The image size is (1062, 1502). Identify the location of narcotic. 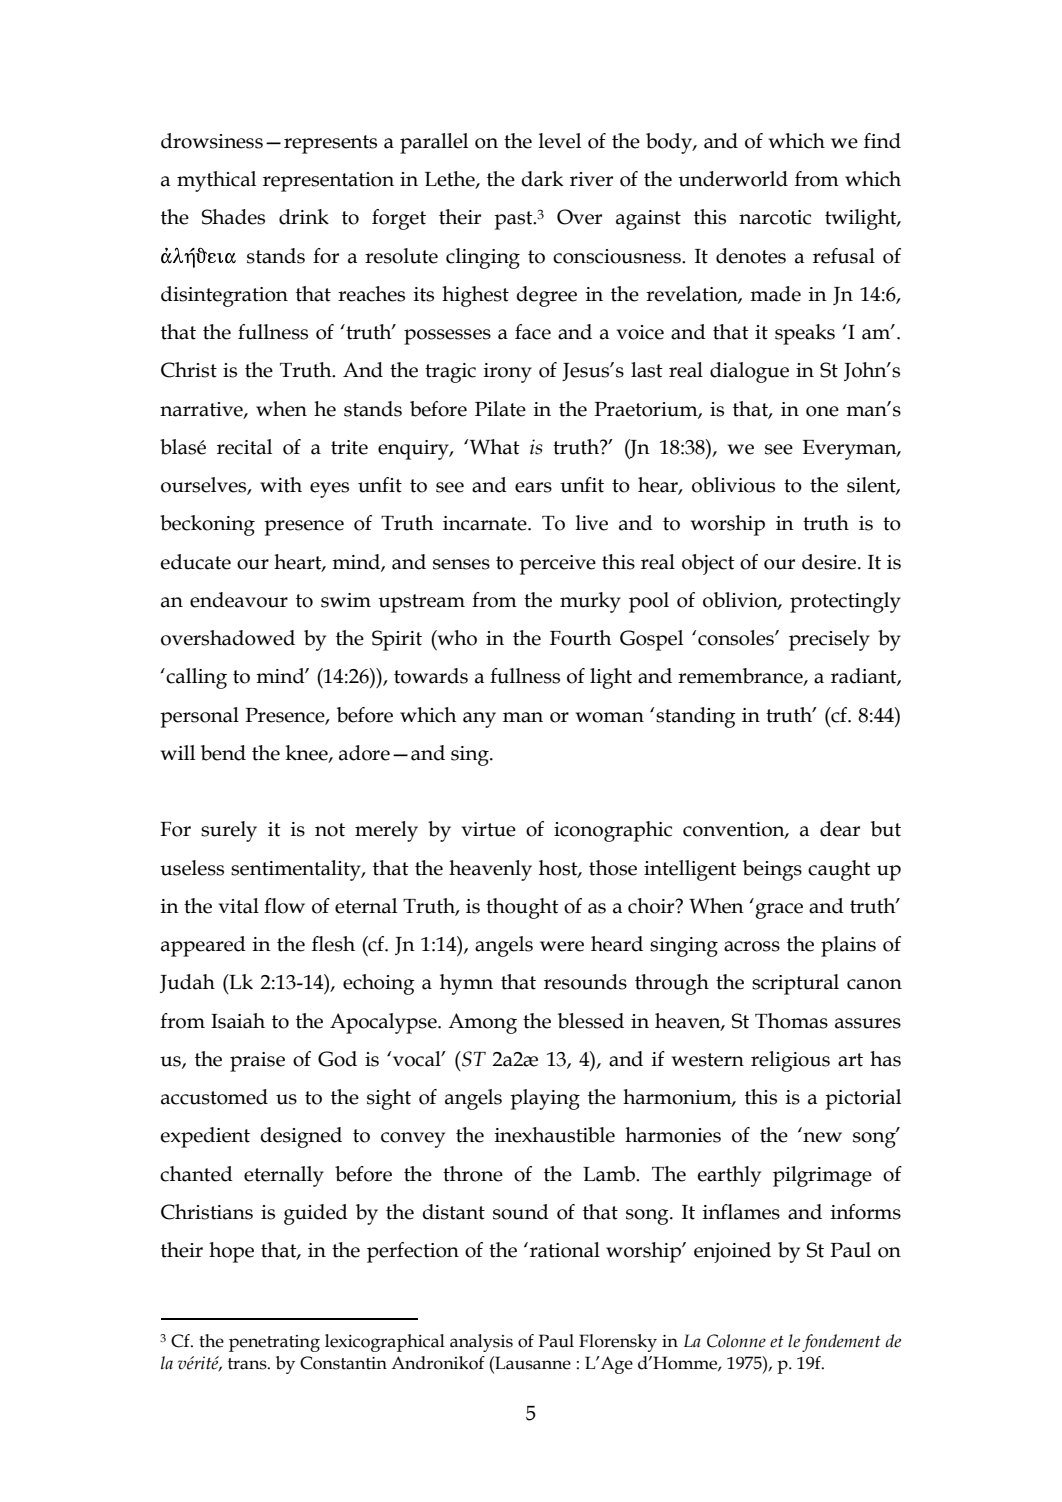
(775, 217).
